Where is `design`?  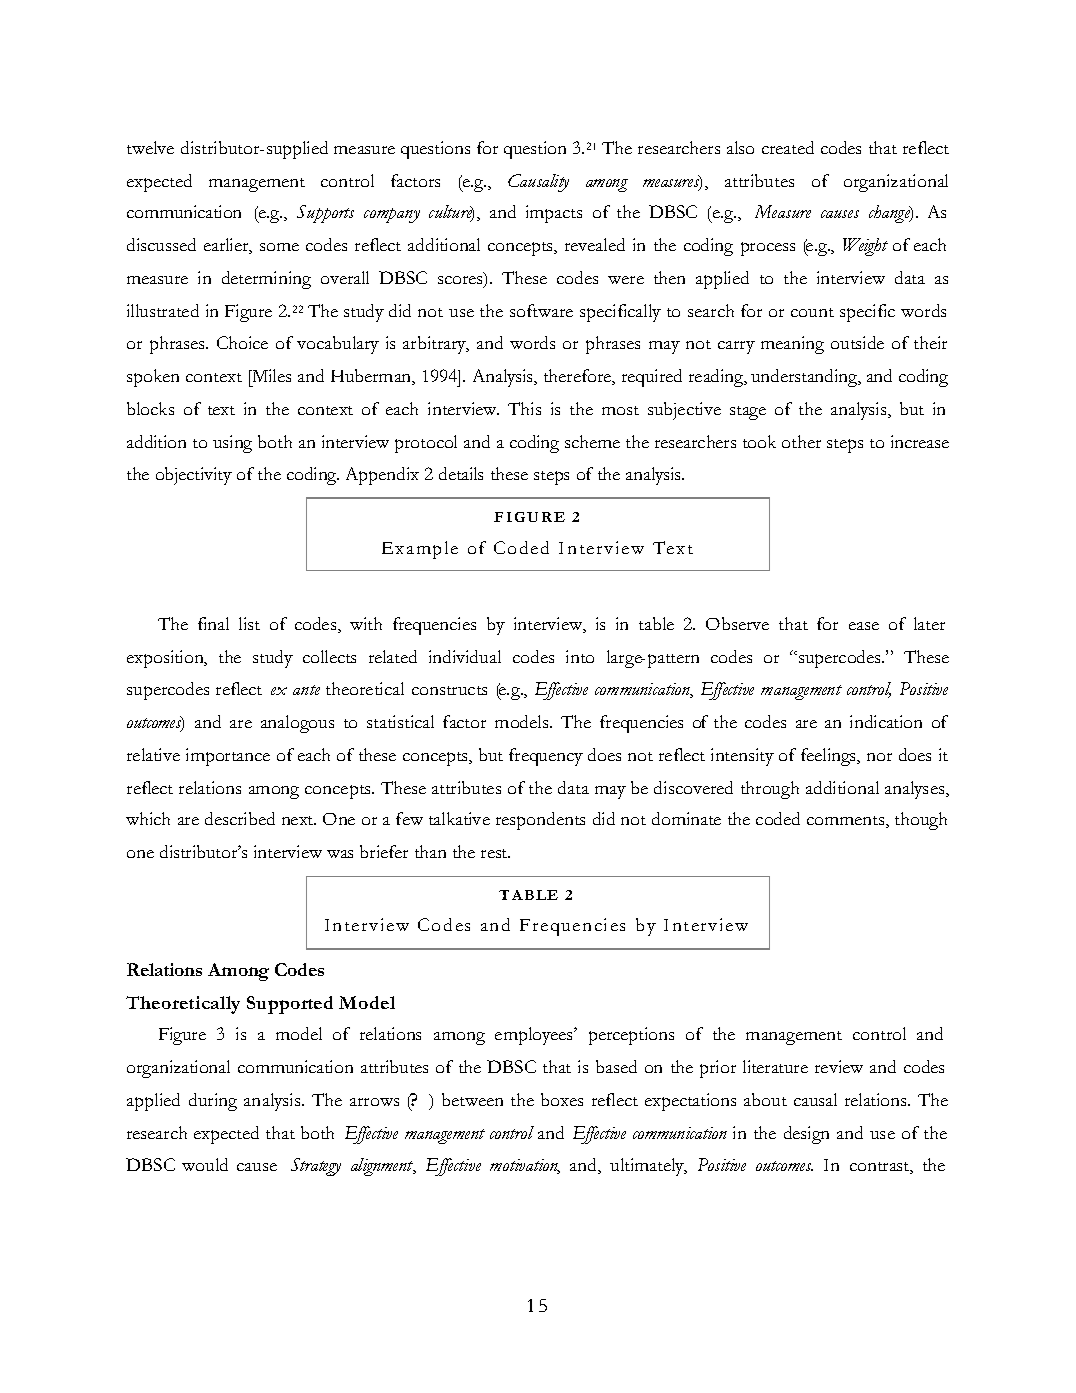 design is located at coordinates (806, 1135).
